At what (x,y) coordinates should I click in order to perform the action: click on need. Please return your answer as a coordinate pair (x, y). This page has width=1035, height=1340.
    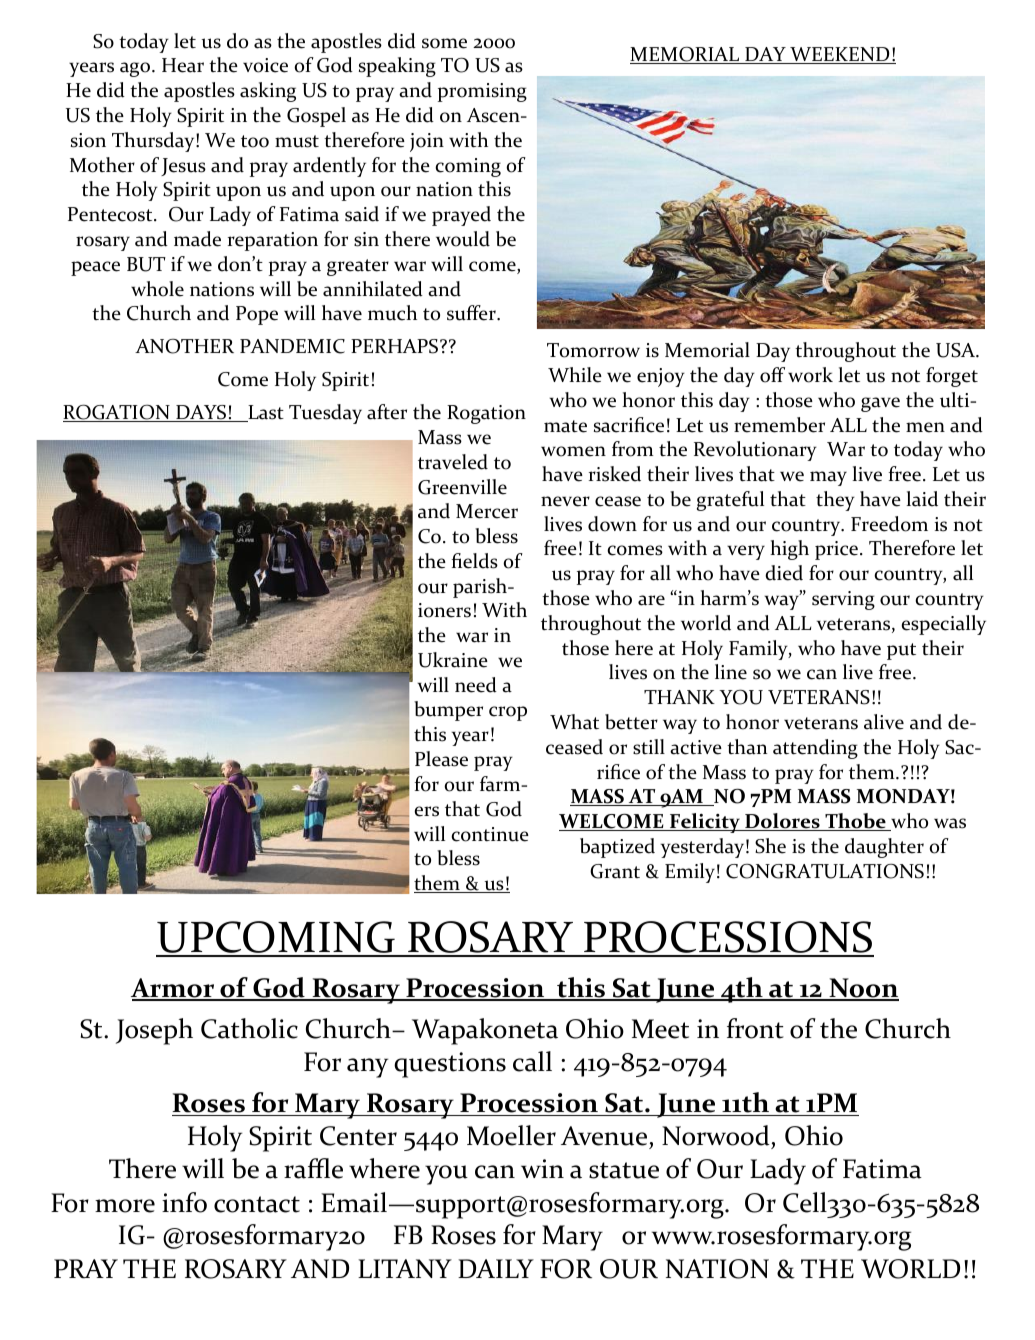
    Looking at the image, I should click on (476, 685).
